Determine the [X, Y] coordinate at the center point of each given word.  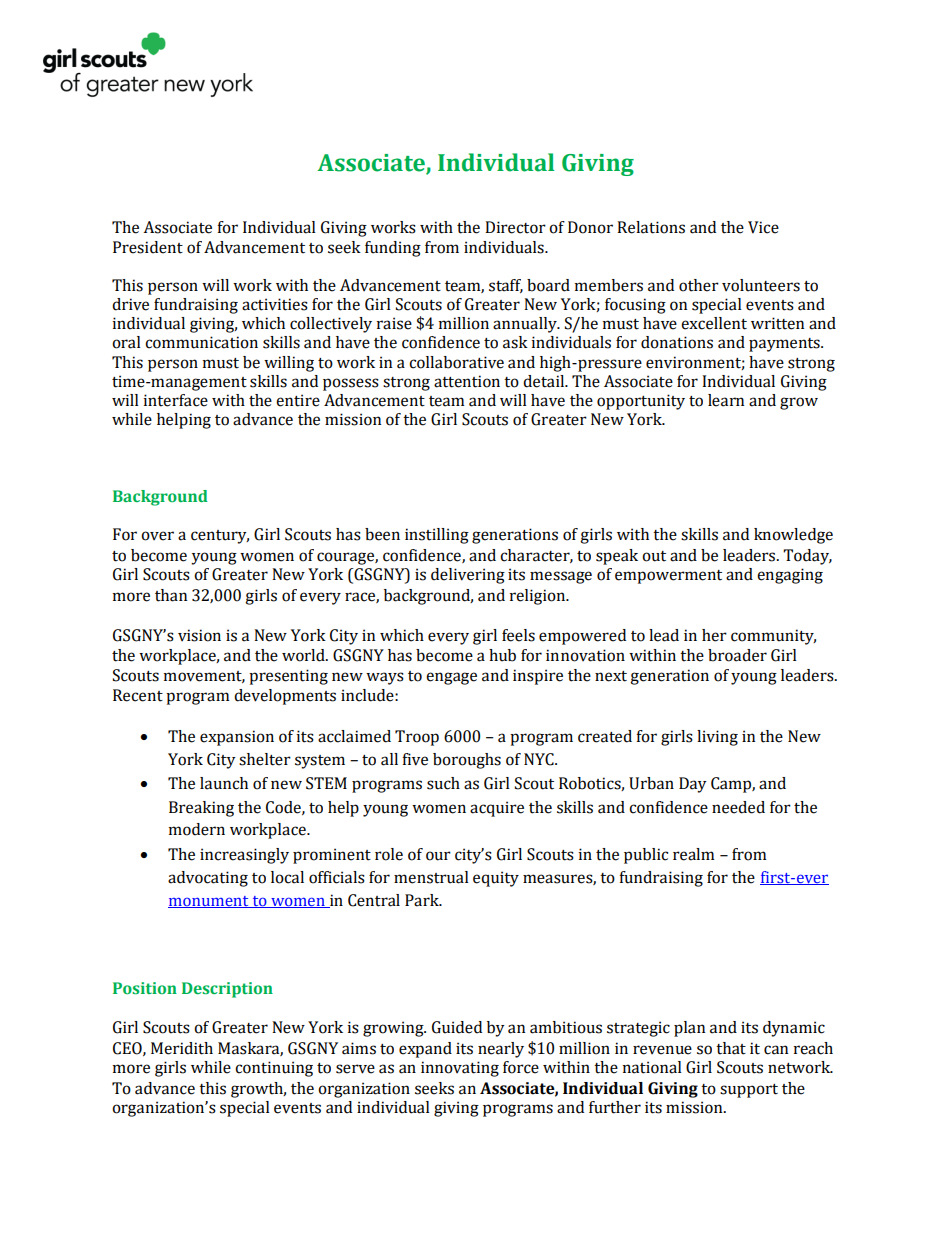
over [157, 536]
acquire [497, 809]
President [148, 247]
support [749, 1091]
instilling [437, 536]
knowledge [793, 536]
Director [515, 227]
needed [738, 807]
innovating [460, 1069]
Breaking [201, 809]
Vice [763, 227]
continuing [274, 1069]
